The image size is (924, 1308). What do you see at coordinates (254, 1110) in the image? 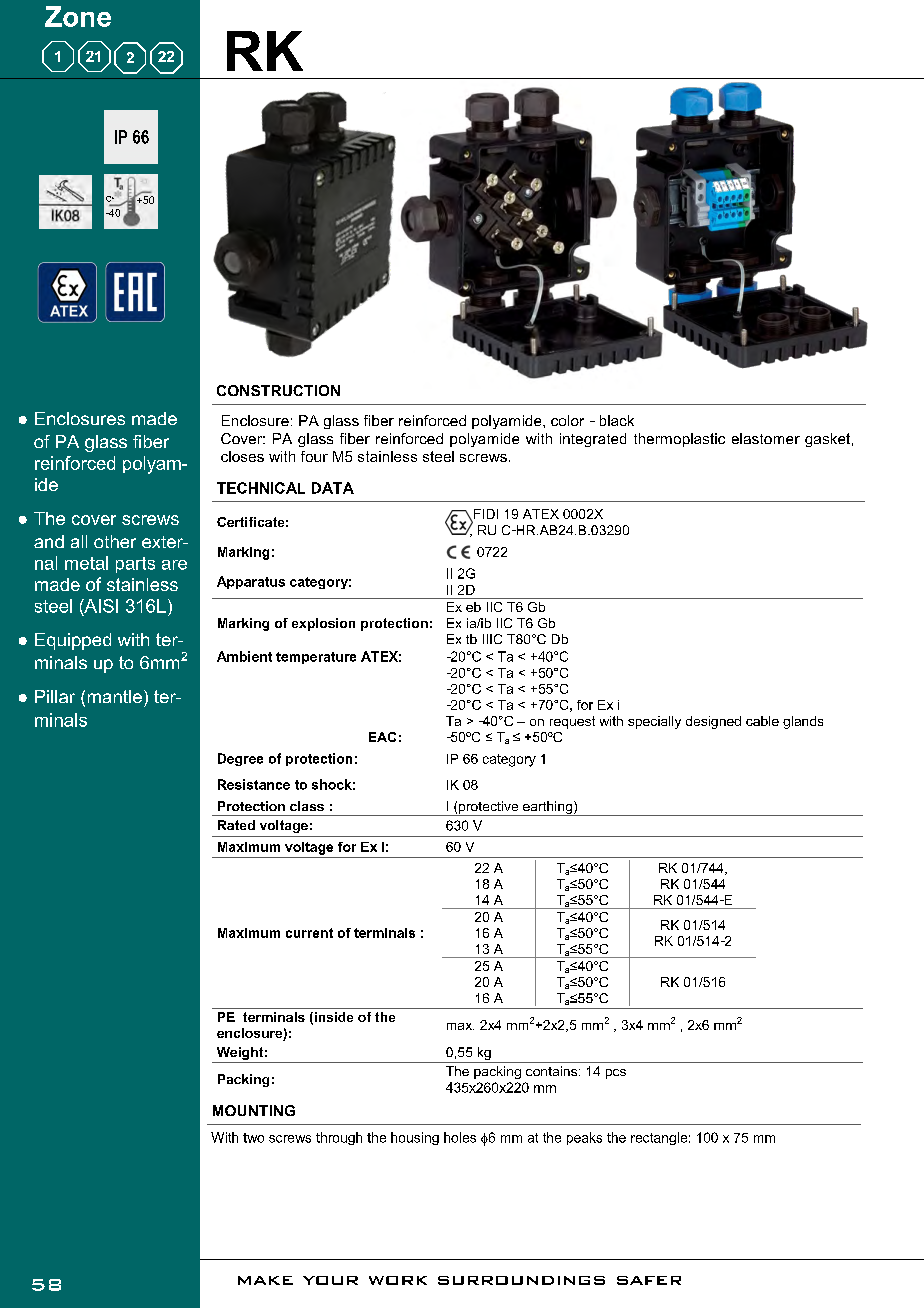
I see `MOUNTING` at bounding box center [254, 1110].
